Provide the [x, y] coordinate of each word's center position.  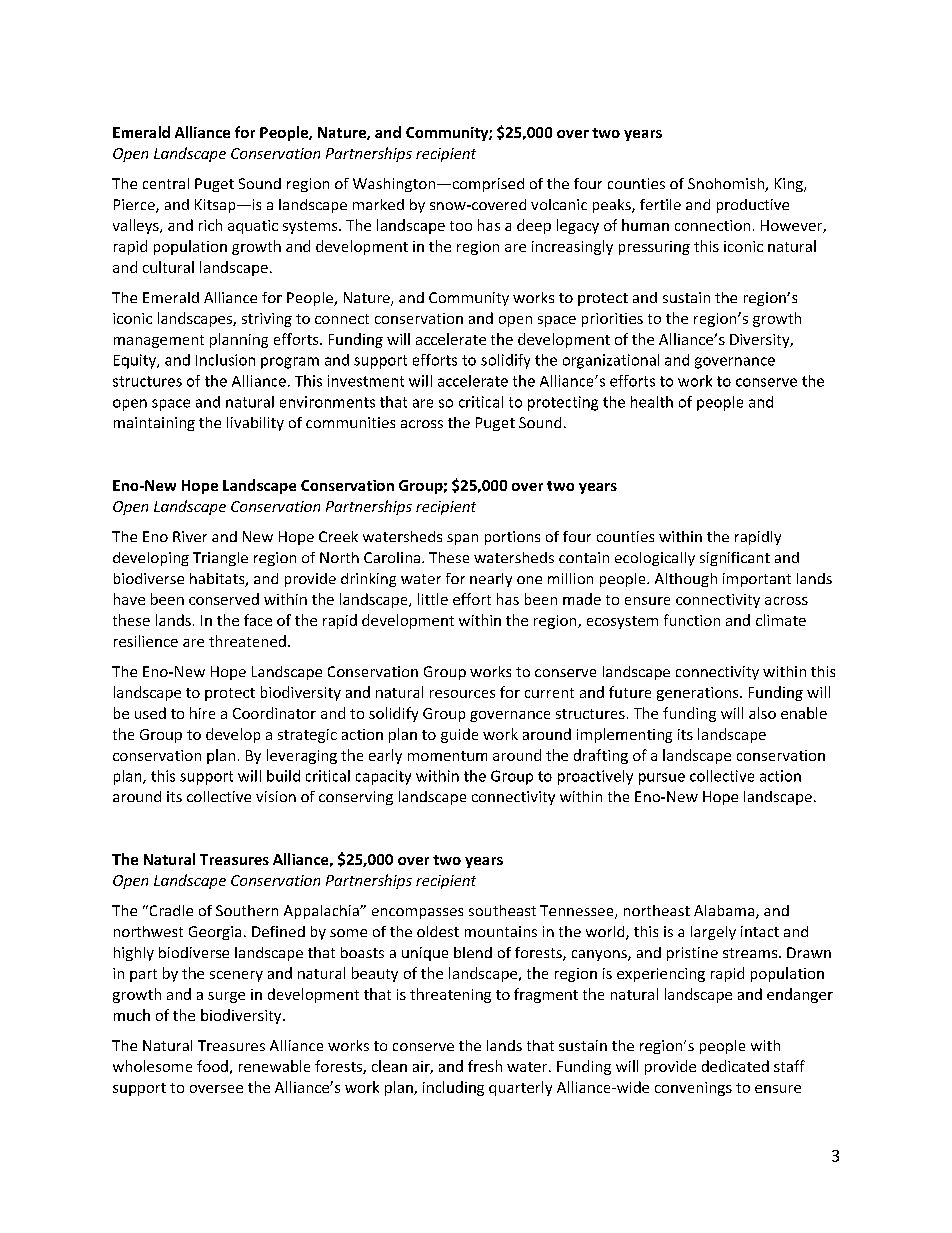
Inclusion [225, 360]
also [762, 713]
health [652, 402]
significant [735, 559]
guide [459, 735]
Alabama [725, 912]
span [462, 539]
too [461, 226]
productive [753, 206]
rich [210, 225]
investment [366, 381]
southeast [502, 910]
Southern [247, 910]
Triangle [220, 559]
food [212, 1066]
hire [202, 713]
